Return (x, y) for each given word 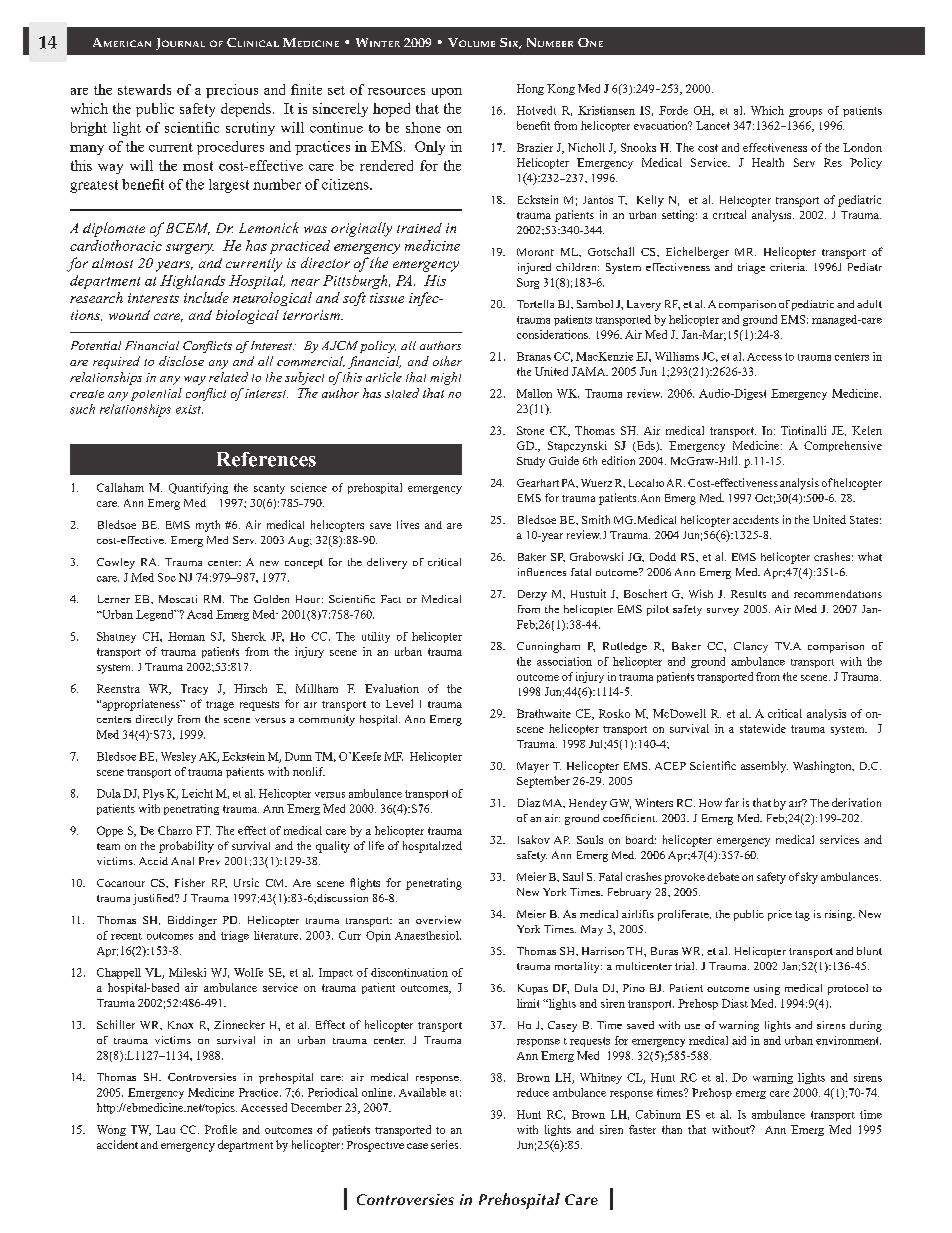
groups (805, 113)
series (446, 1144)
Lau (165, 1129)
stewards (144, 89)
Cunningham (548, 647)
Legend (156, 615)
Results (748, 594)
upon (447, 93)
